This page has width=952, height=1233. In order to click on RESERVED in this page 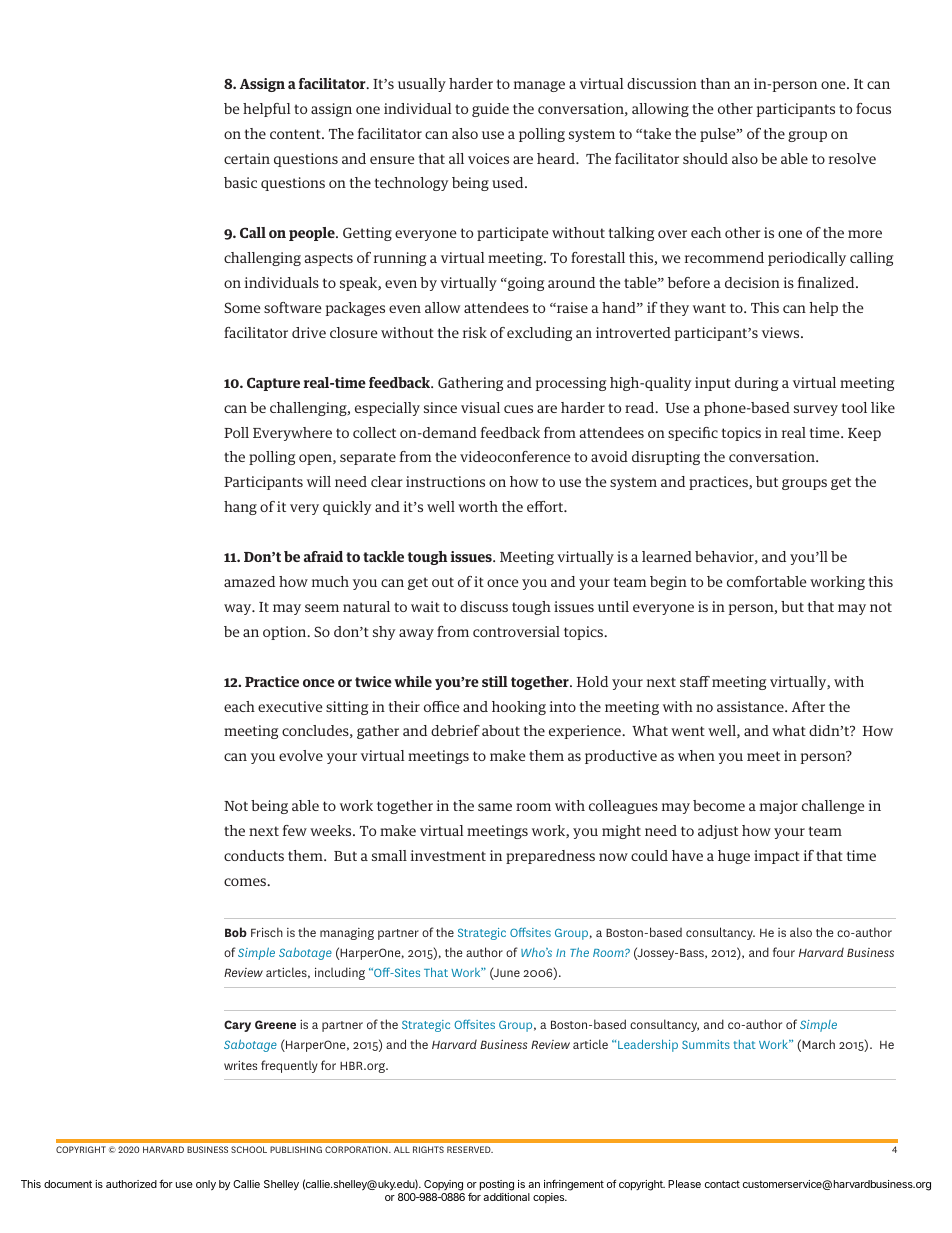, I will do `click(470, 1149)`.
